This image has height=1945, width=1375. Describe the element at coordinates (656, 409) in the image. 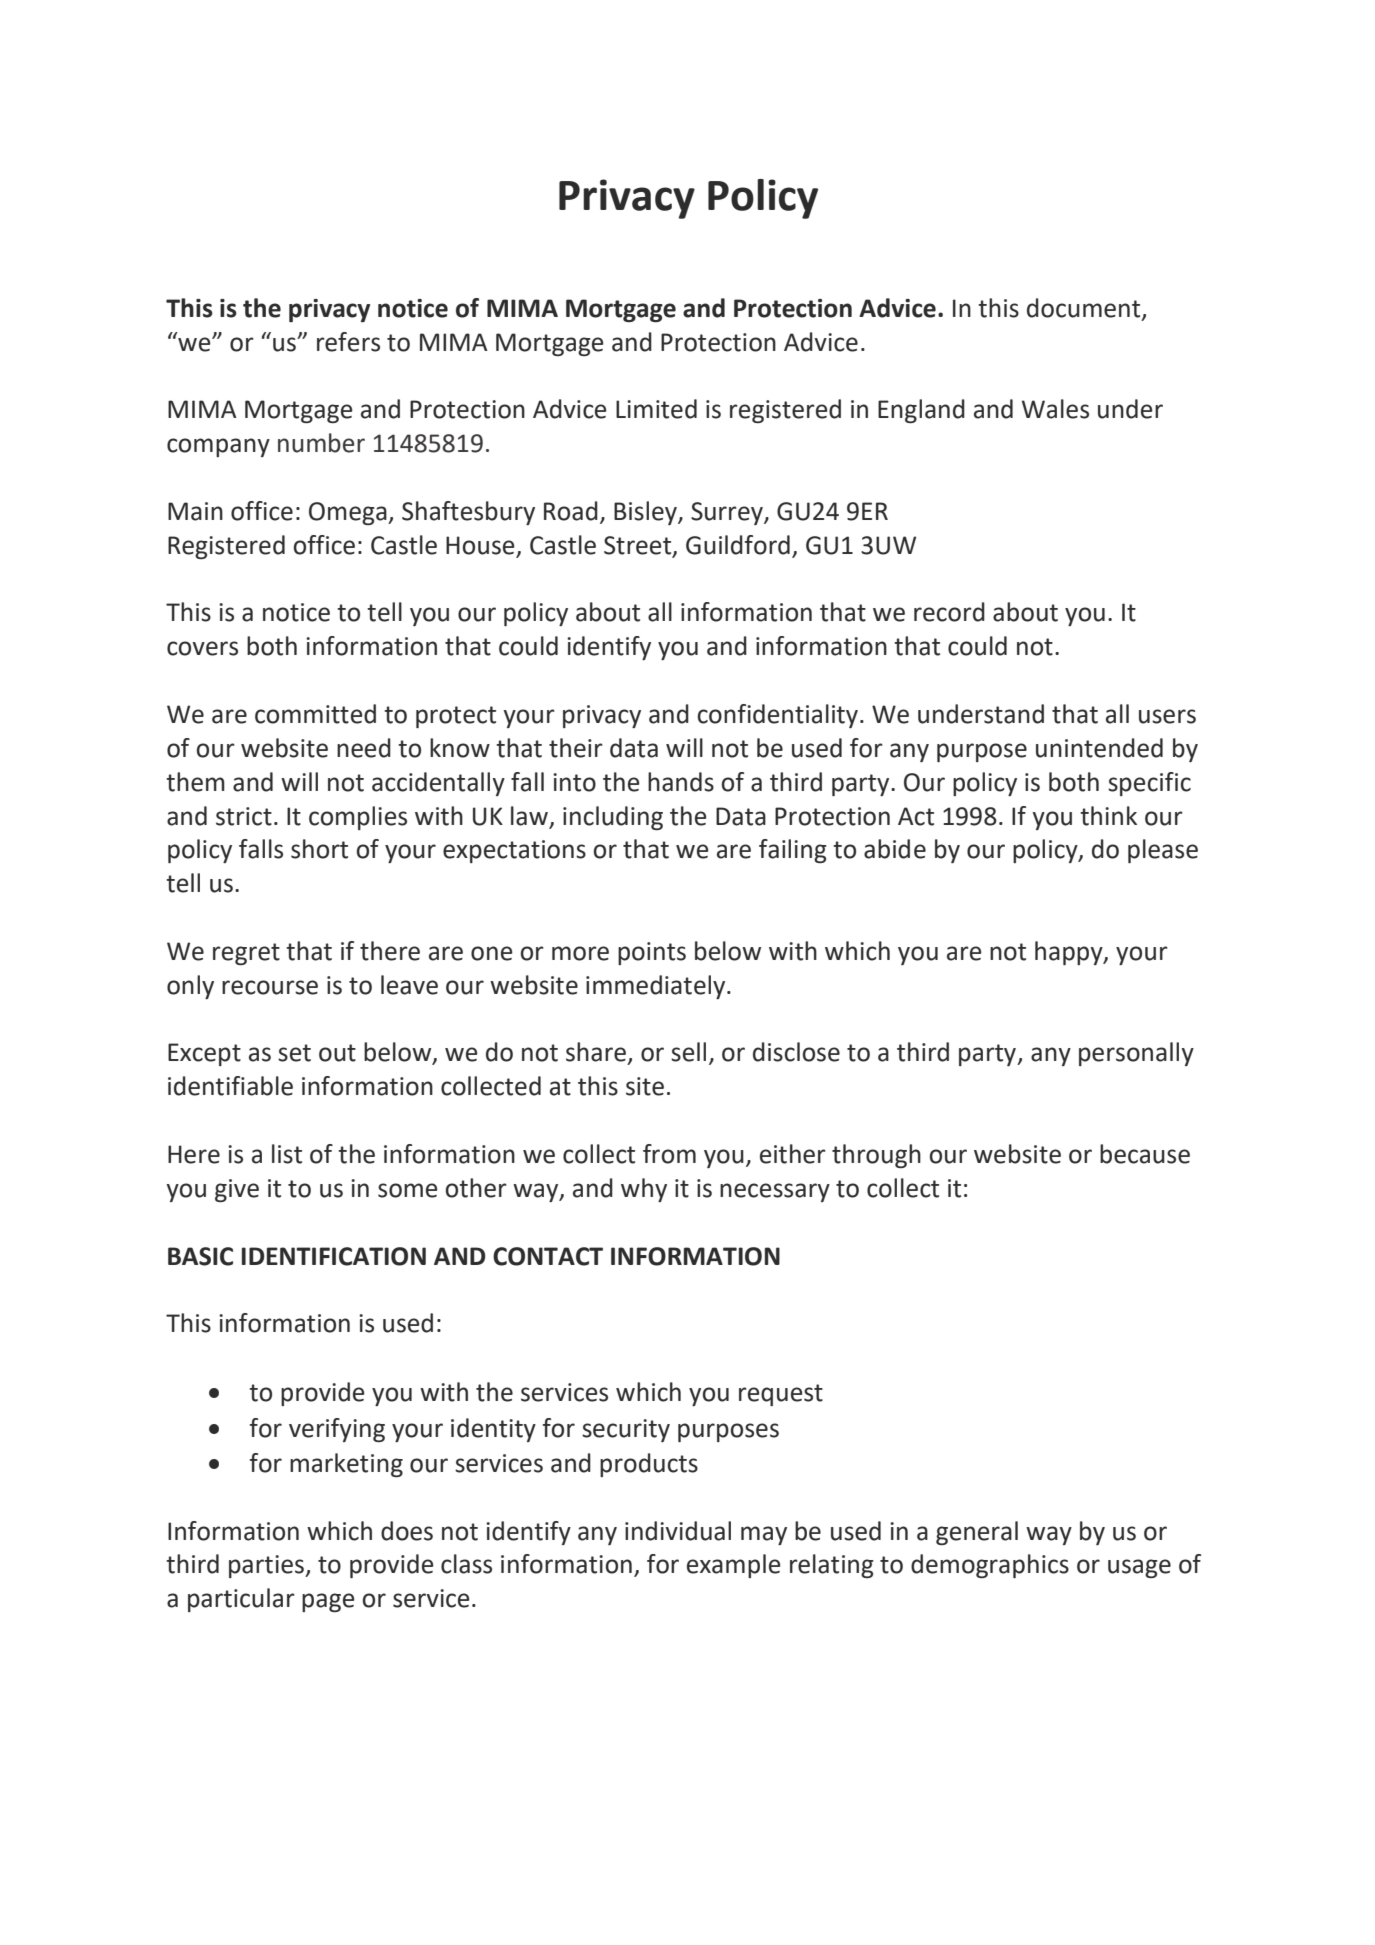

I see `Limited` at that location.
